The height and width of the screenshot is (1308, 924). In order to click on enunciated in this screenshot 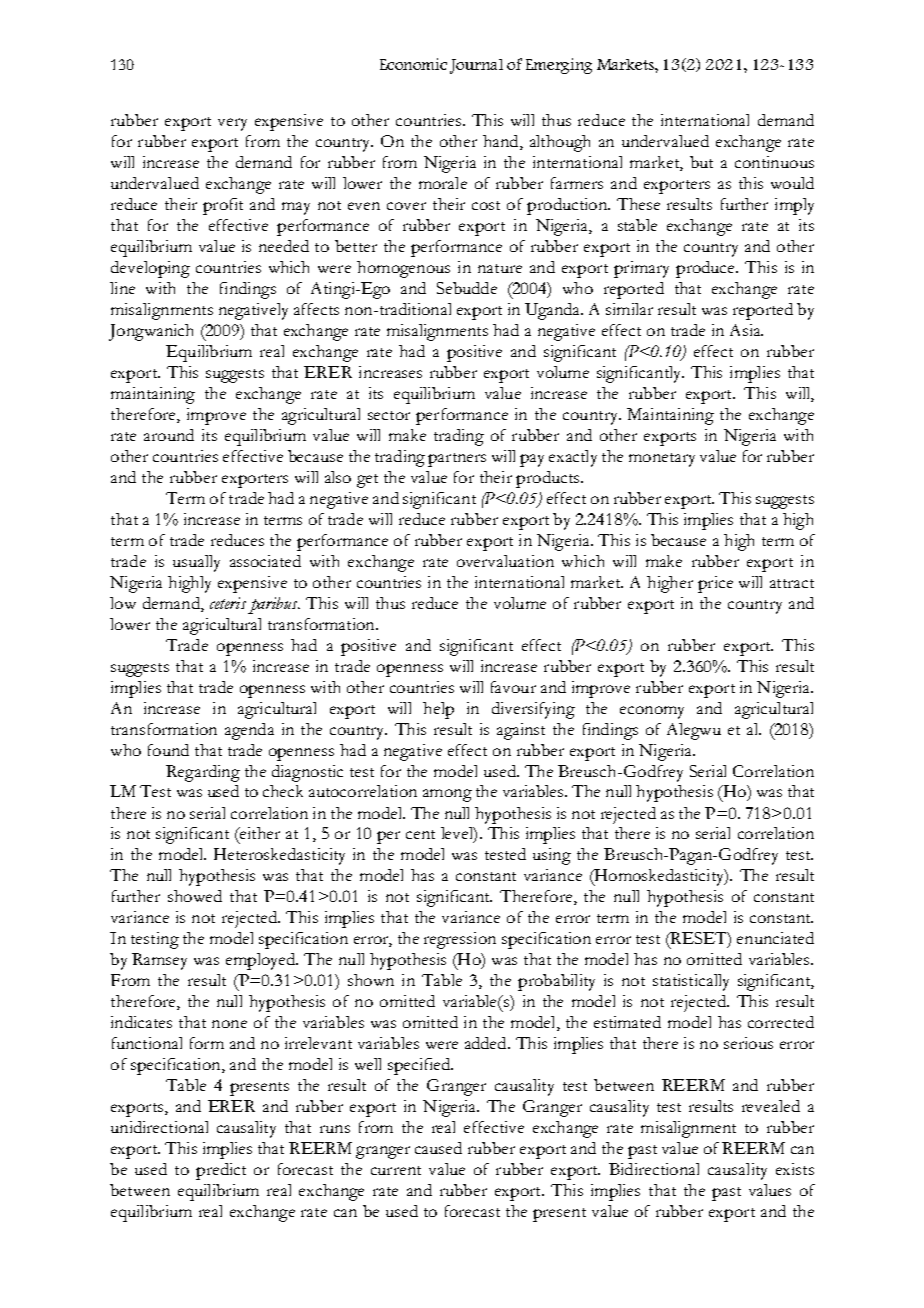, I will do `click(775, 938)`.
